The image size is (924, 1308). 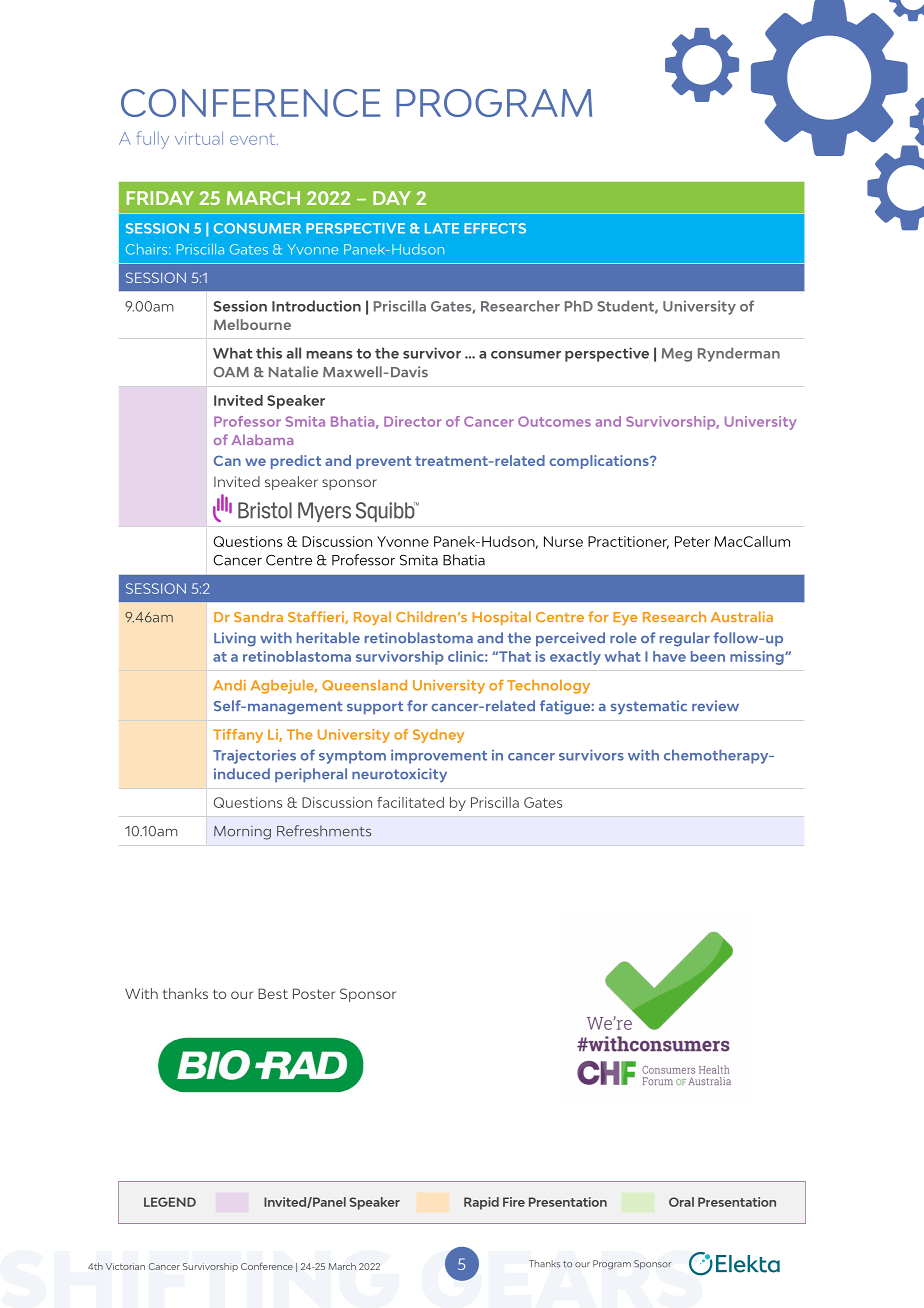 What do you see at coordinates (681, 1202) in the screenshot?
I see `Oral` at bounding box center [681, 1202].
